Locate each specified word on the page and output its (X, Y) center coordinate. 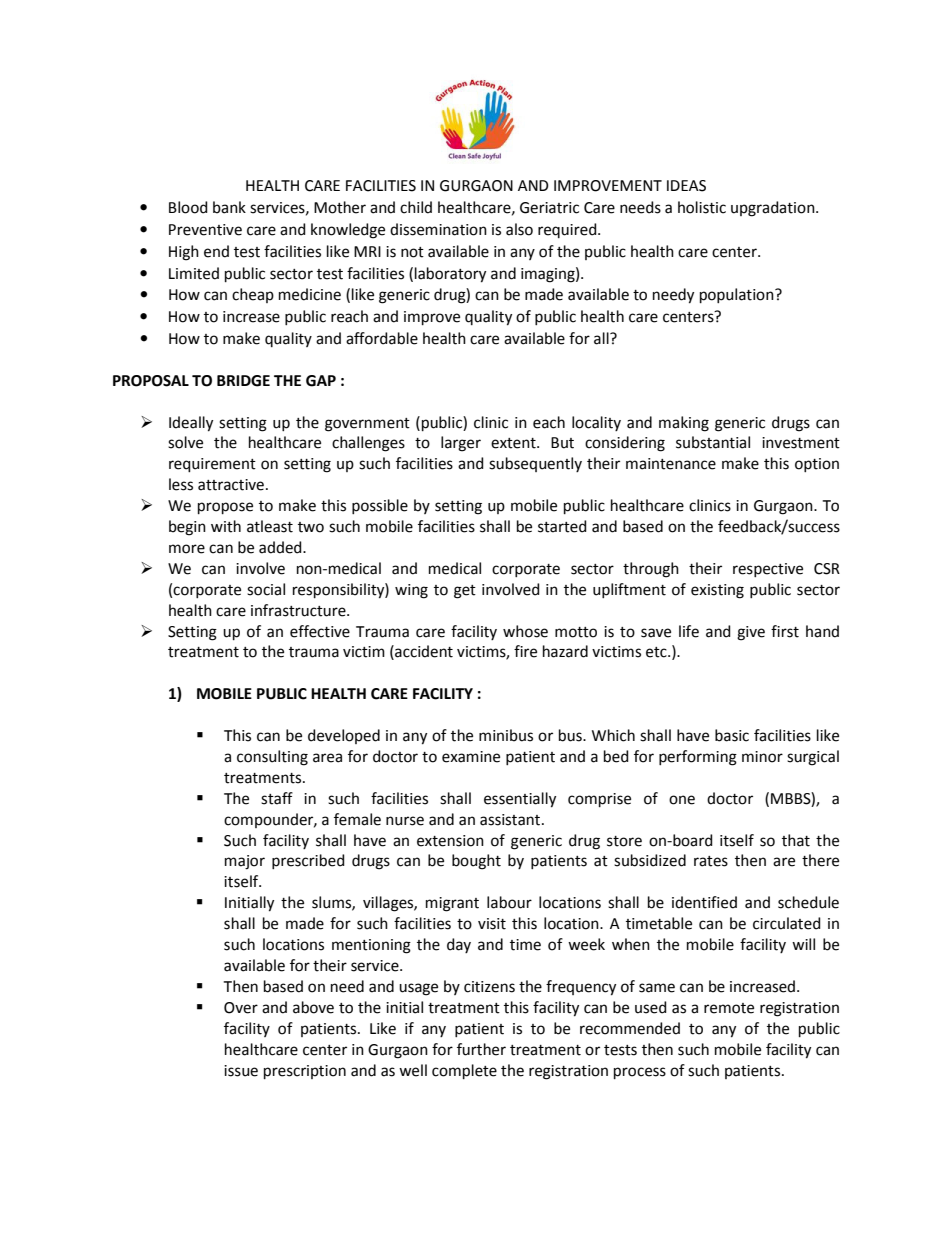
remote (729, 1008)
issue (241, 1071)
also (519, 229)
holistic (702, 207)
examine (471, 757)
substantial (713, 442)
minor (762, 757)
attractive (231, 485)
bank (229, 207)
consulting (272, 758)
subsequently (535, 464)
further (481, 1049)
